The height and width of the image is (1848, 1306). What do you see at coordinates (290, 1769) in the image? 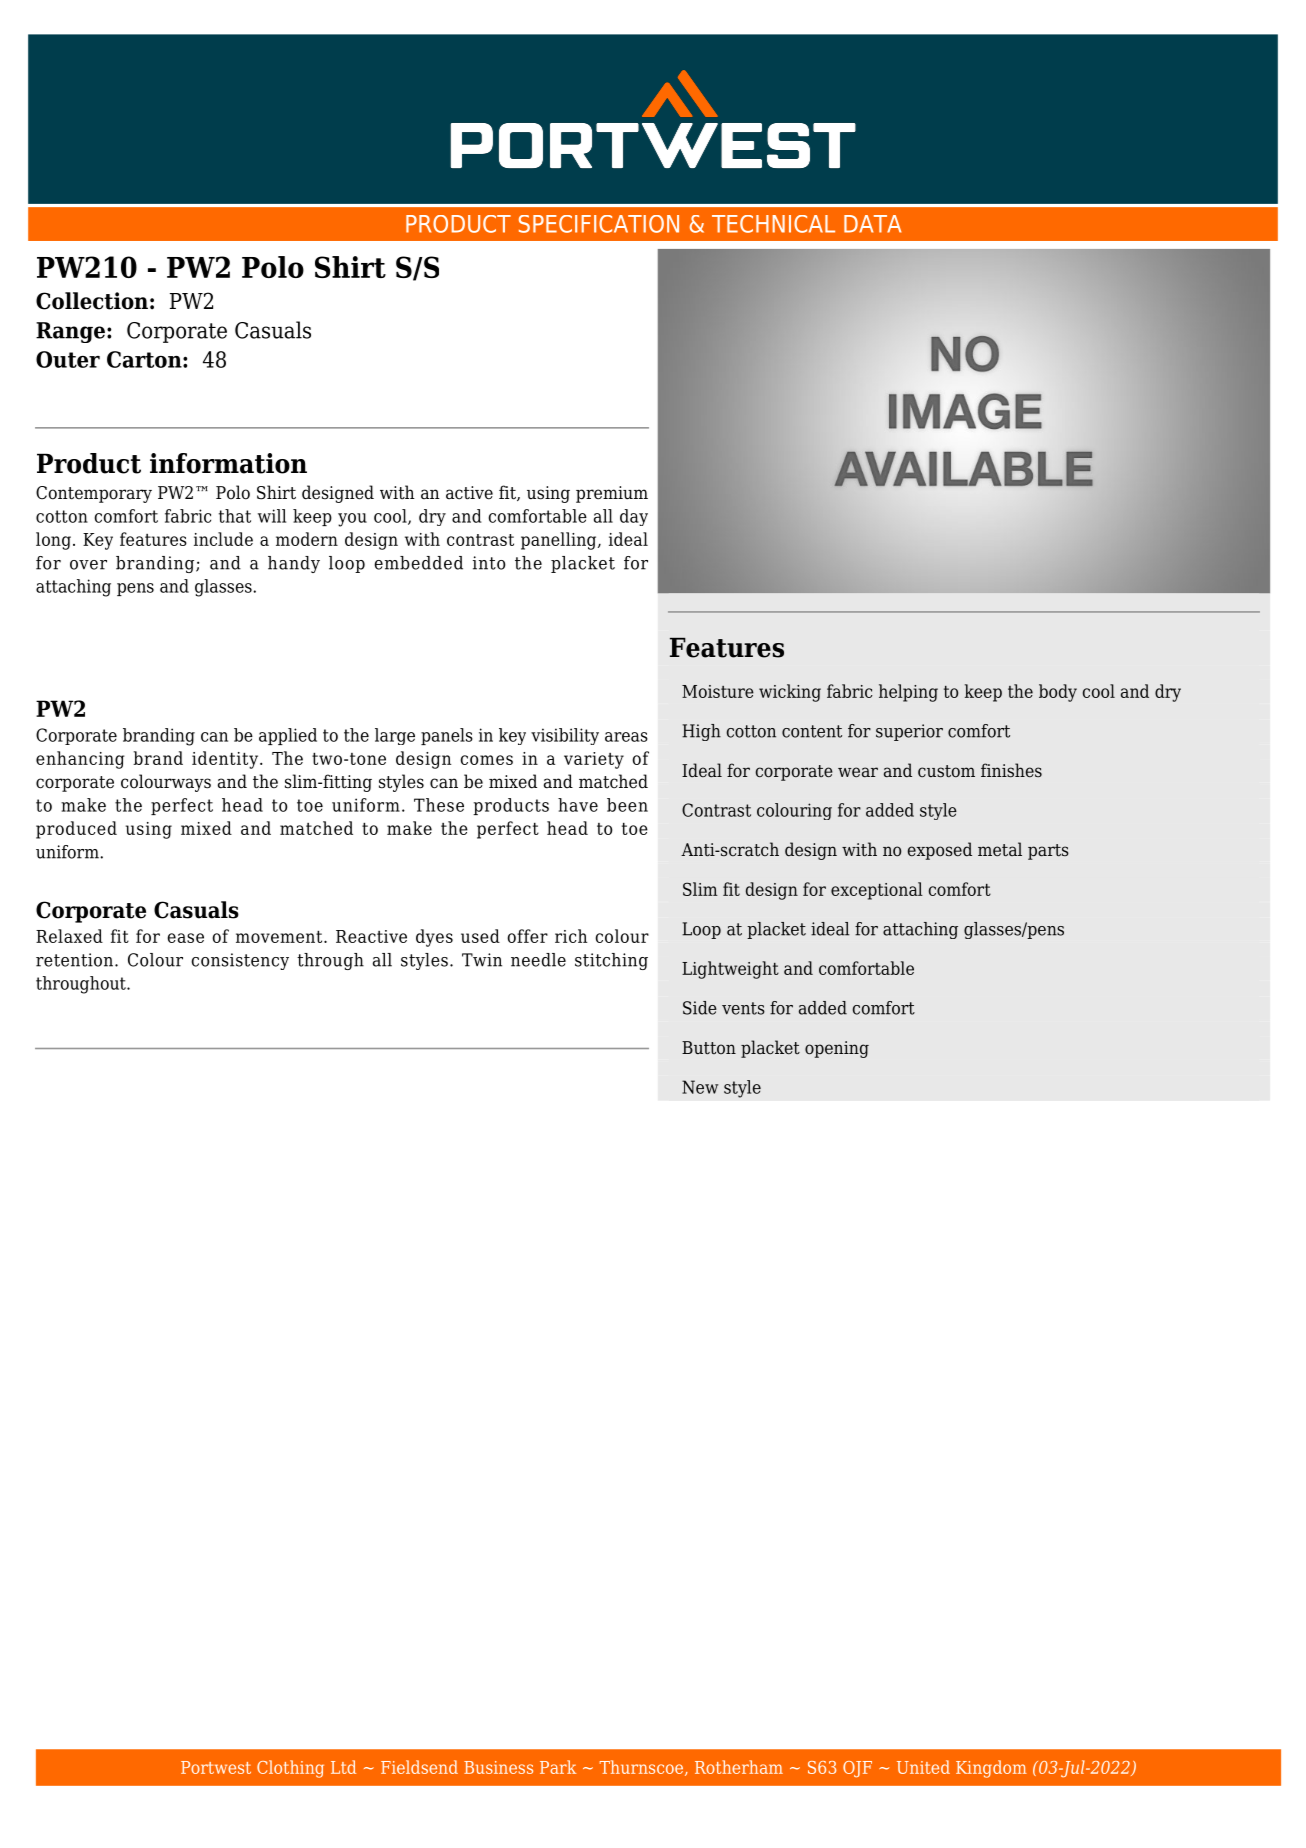
I see `Clothing` at bounding box center [290, 1769].
